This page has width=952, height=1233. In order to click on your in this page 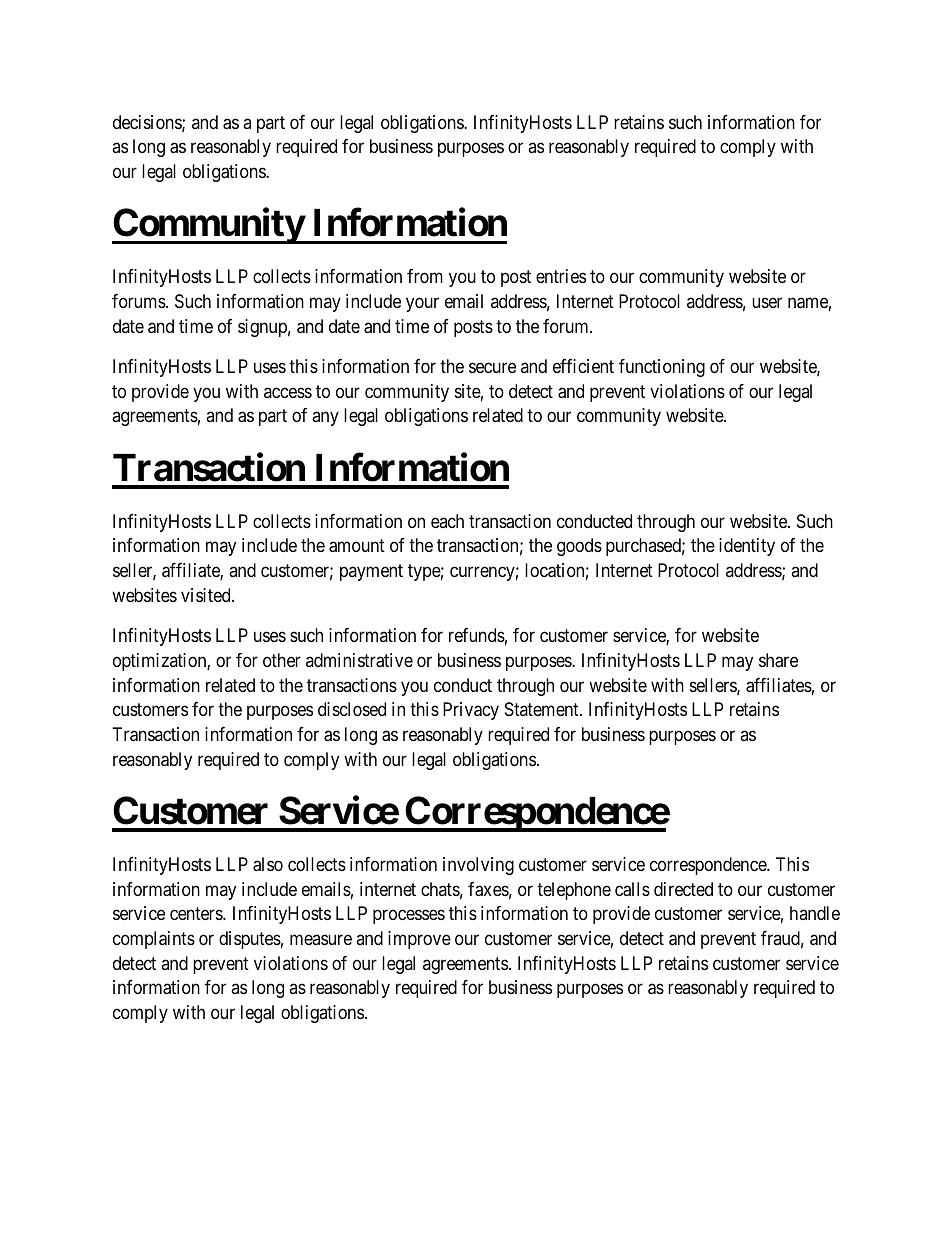, I will do `click(422, 304)`.
